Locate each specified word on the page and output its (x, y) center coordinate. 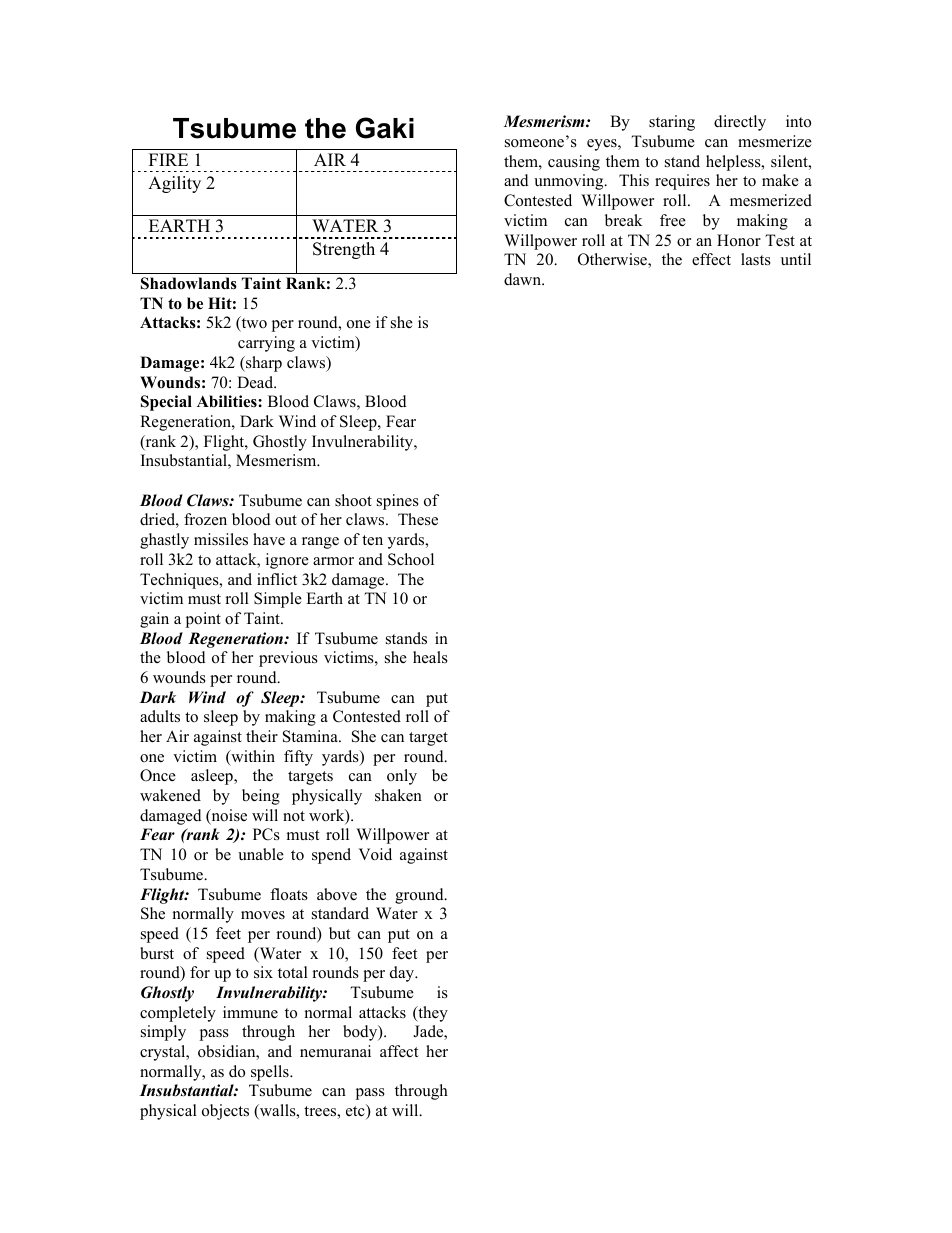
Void (375, 854)
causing (574, 163)
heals (430, 657)
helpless (734, 163)
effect (711, 259)
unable (261, 854)
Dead (256, 382)
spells (271, 1073)
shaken (398, 795)
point (203, 620)
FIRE (168, 159)
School (411, 559)
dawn (523, 279)
